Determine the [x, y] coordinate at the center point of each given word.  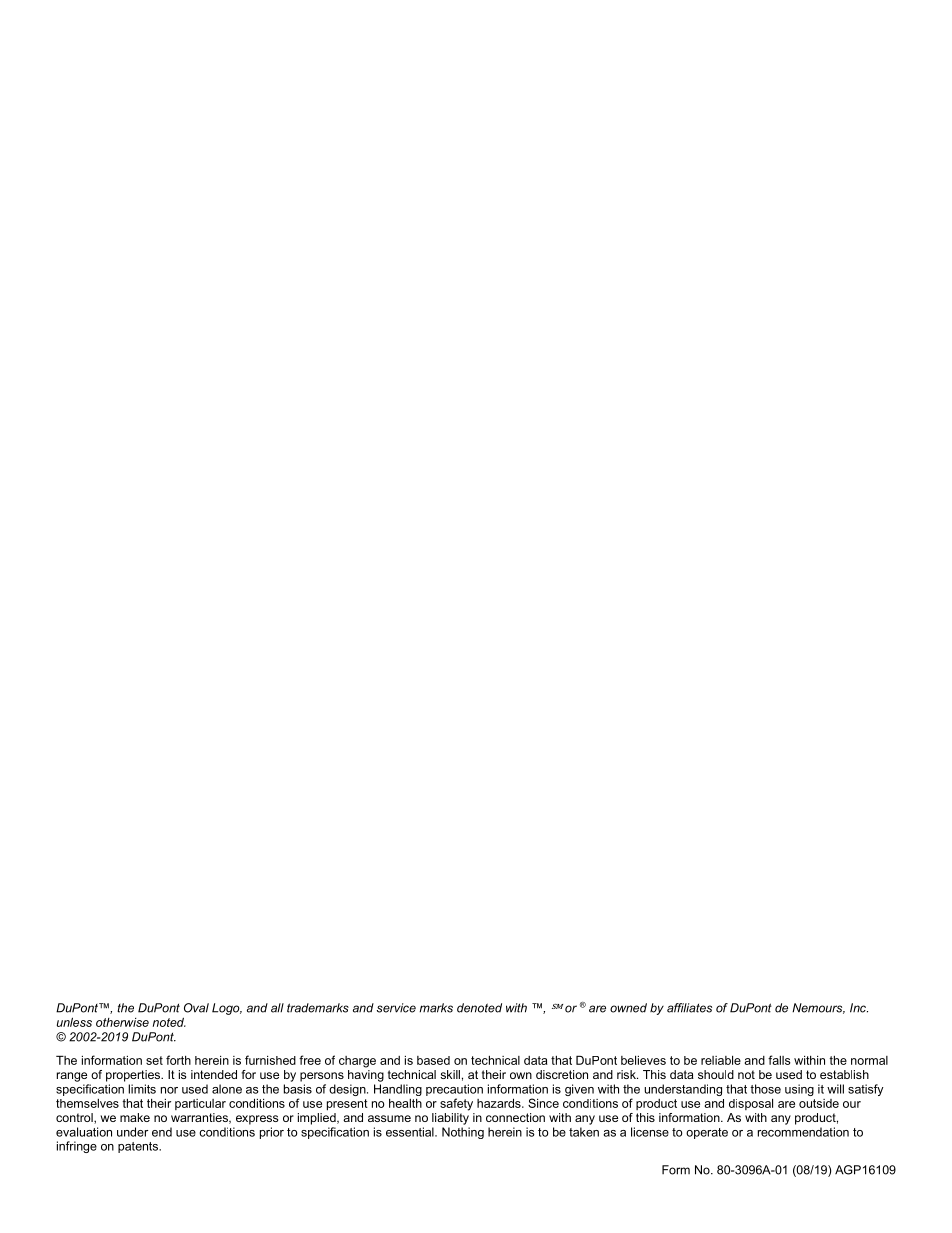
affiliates [689, 1008]
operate [707, 1133]
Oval [196, 1008]
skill [450, 1074]
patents [139, 1147]
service [396, 1008]
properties [134, 1076]
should [716, 1074]
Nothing [463, 1133]
